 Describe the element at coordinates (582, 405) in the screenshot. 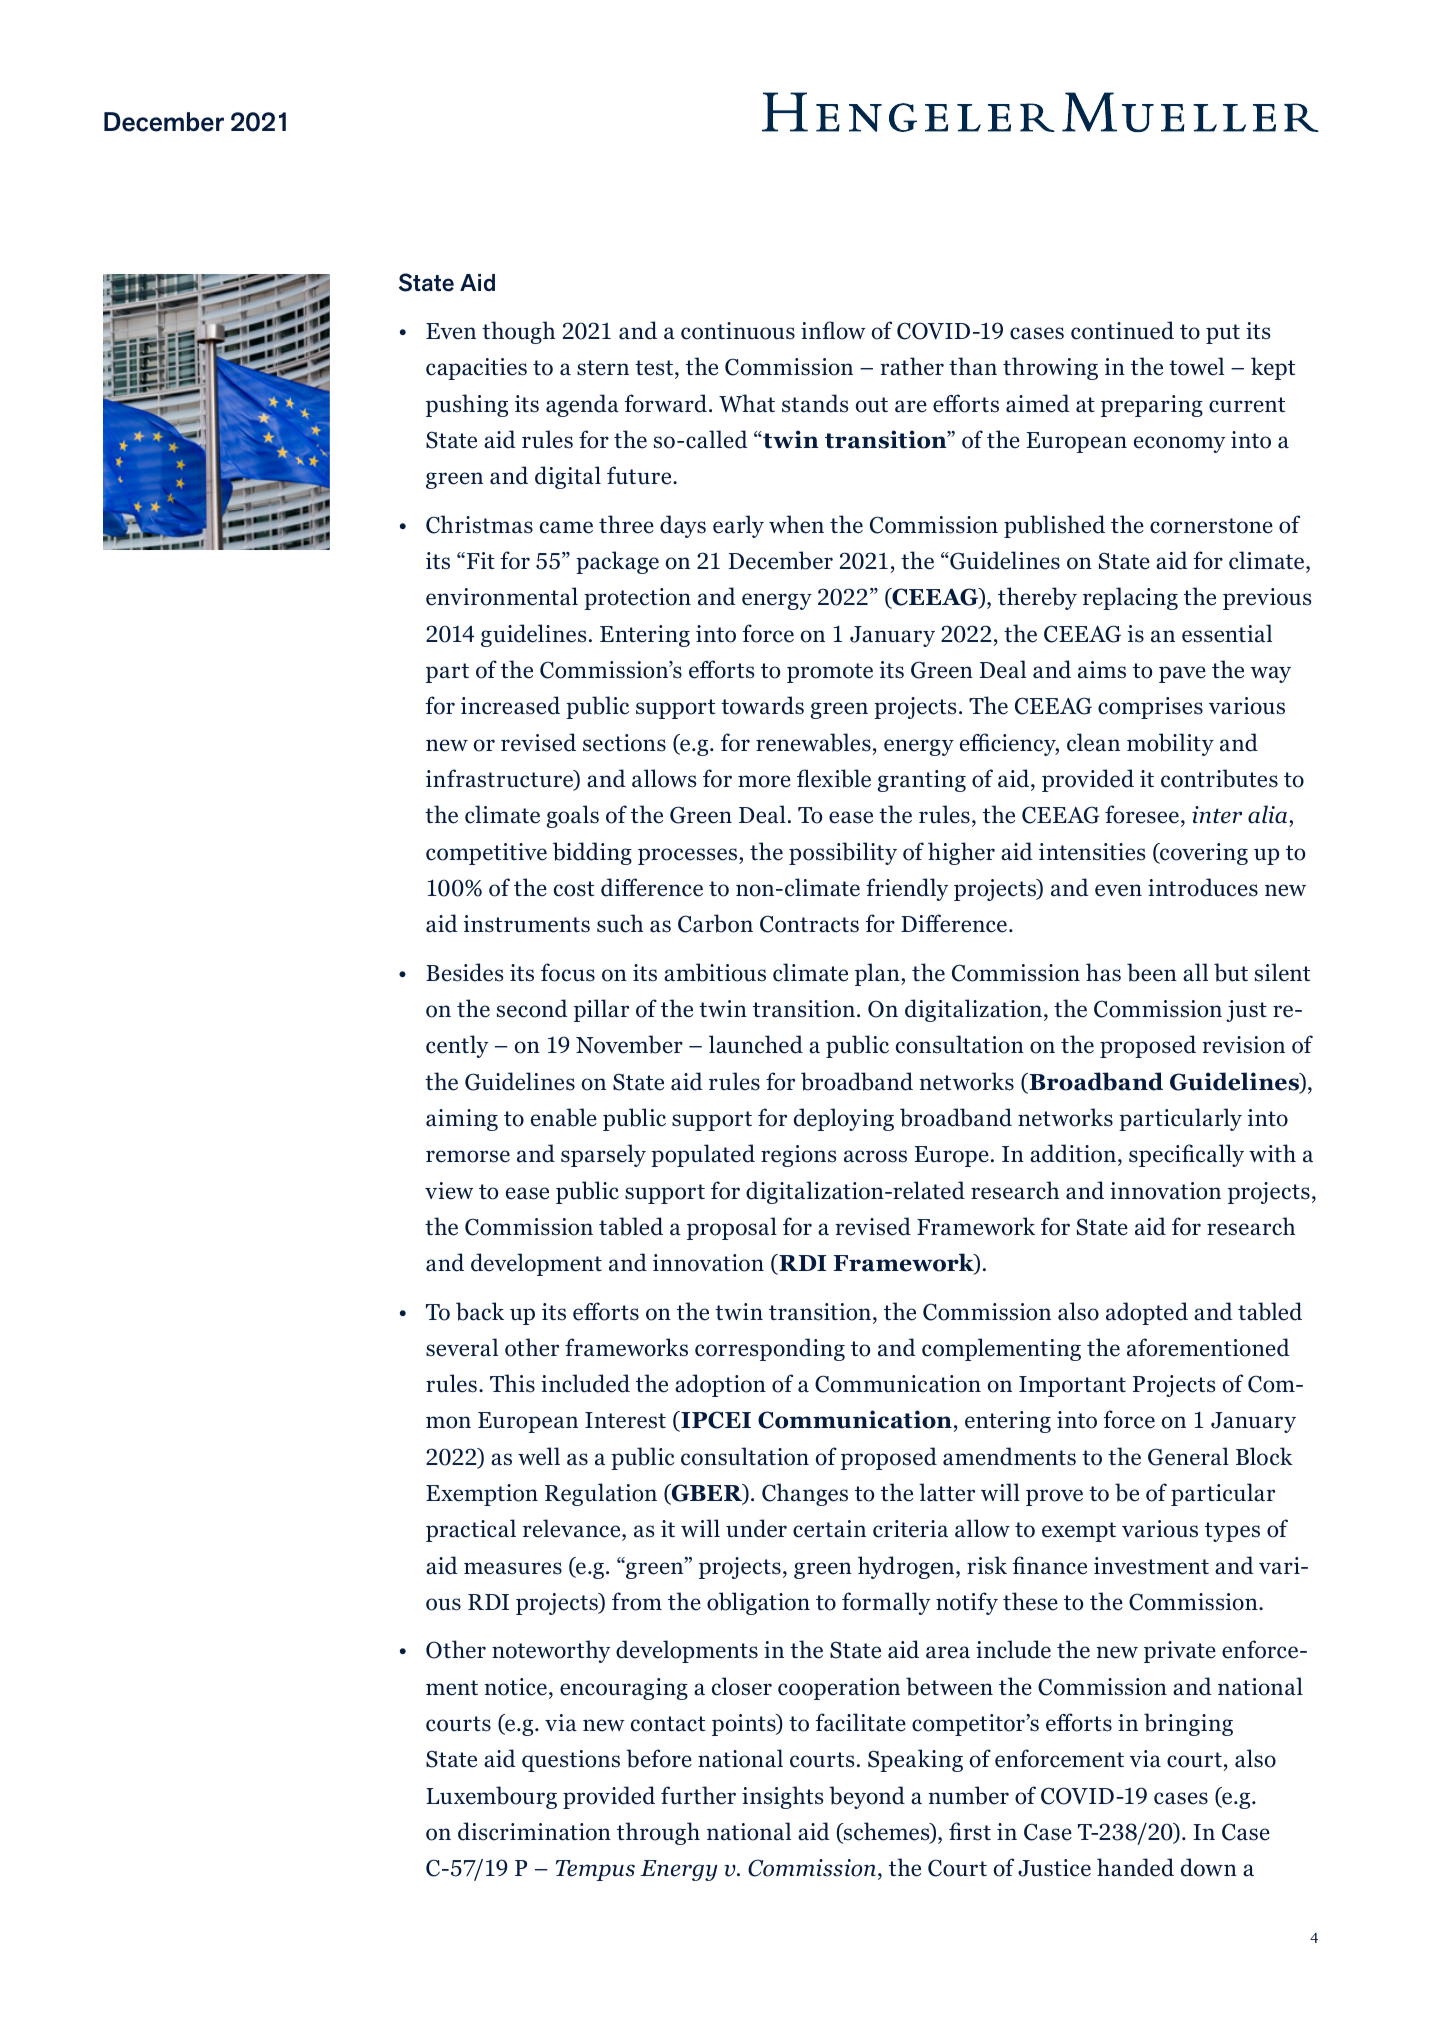

I see `agenda` at that location.
